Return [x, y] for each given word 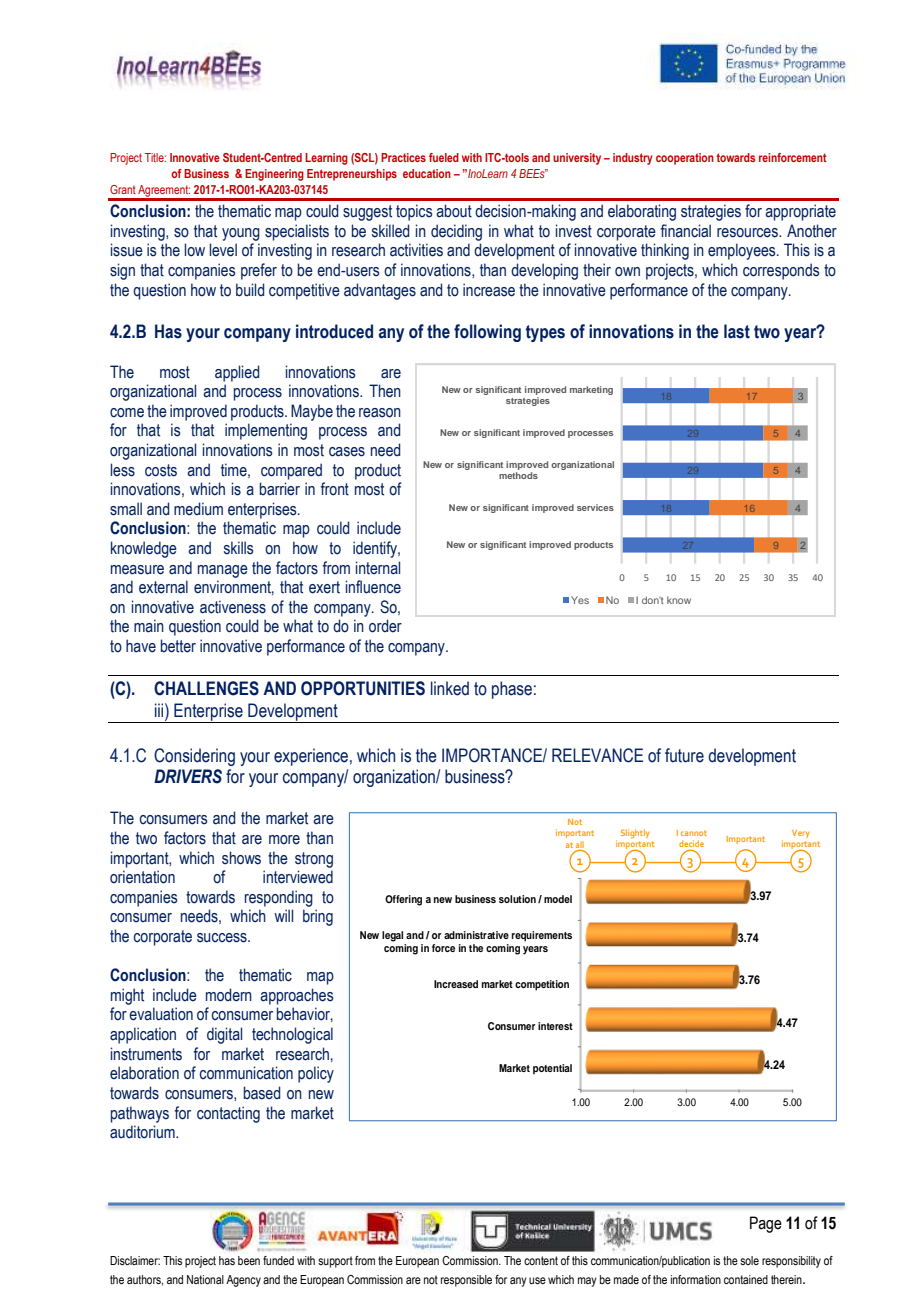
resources [748, 233]
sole [749, 1260]
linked [450, 688]
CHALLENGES [206, 688]
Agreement [164, 192]
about [454, 211]
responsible [466, 1281]
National [205, 1279]
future [684, 755]
